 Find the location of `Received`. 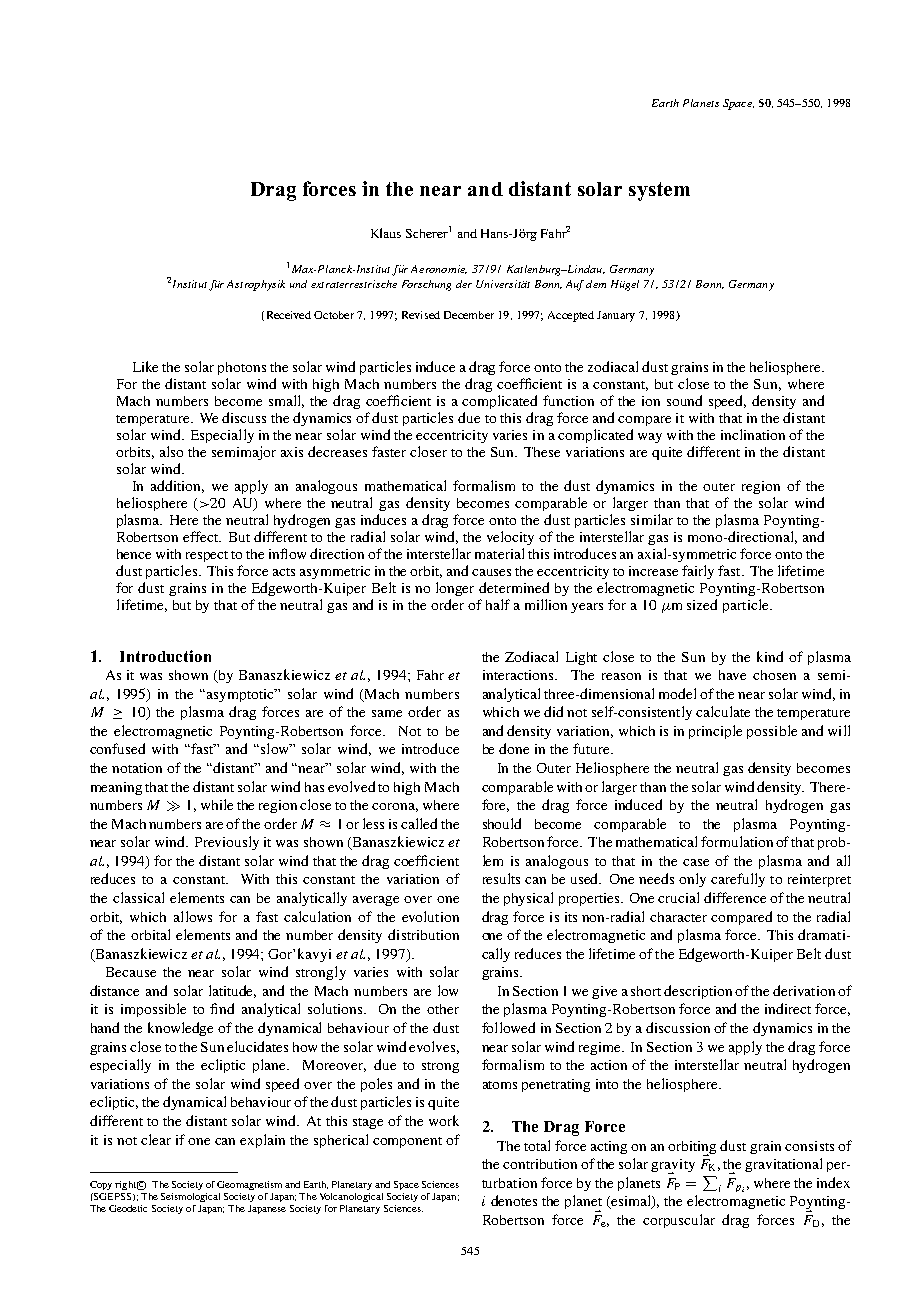

Received is located at coordinates (287, 316).
